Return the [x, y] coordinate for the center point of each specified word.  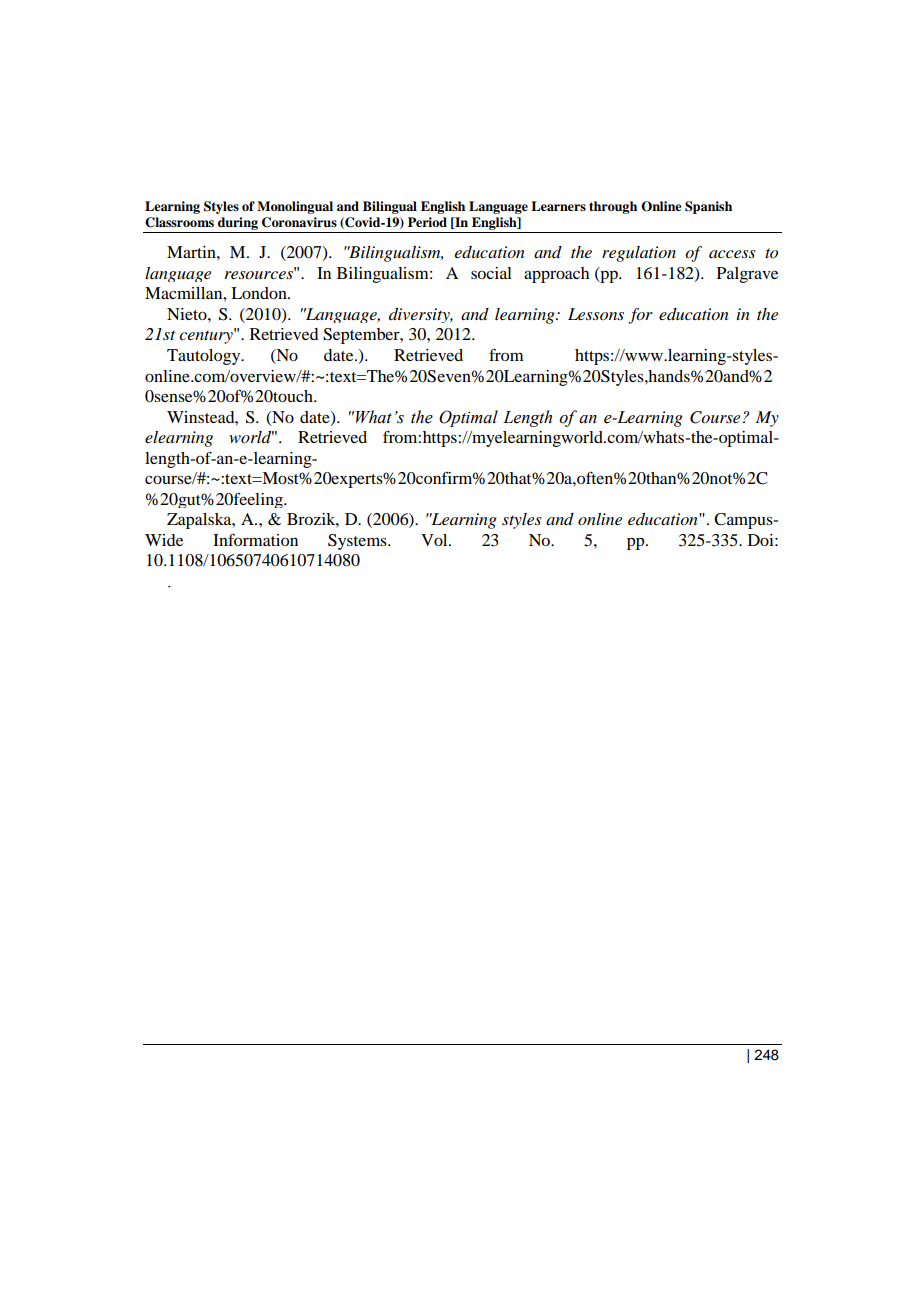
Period [427, 222]
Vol [435, 540]
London [260, 293]
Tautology [205, 357]
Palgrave [747, 275]
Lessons [596, 314]
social [491, 273]
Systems [358, 542]
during [238, 225]
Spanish [708, 207]
